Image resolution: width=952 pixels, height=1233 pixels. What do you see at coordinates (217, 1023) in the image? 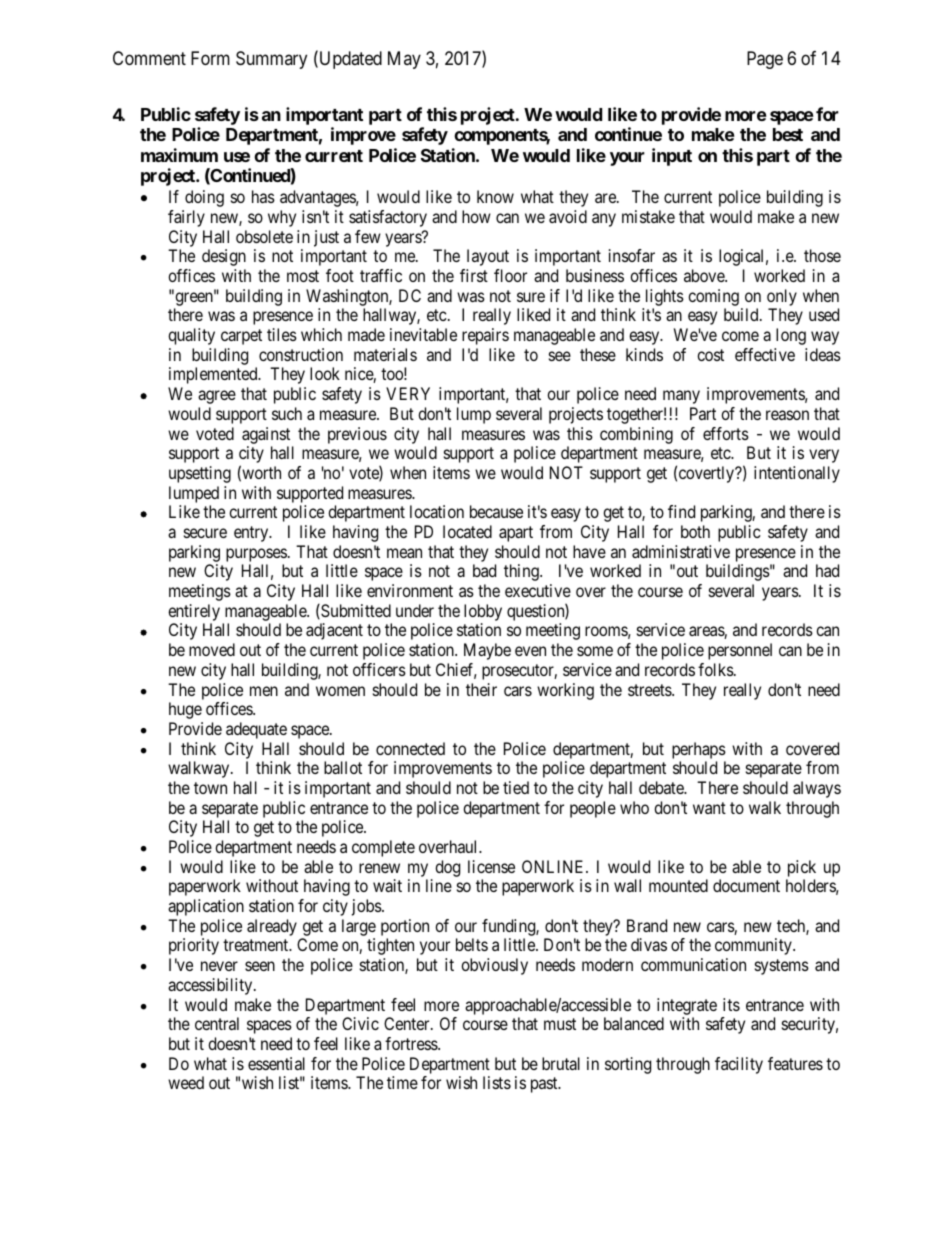
I see `central` at bounding box center [217, 1023].
